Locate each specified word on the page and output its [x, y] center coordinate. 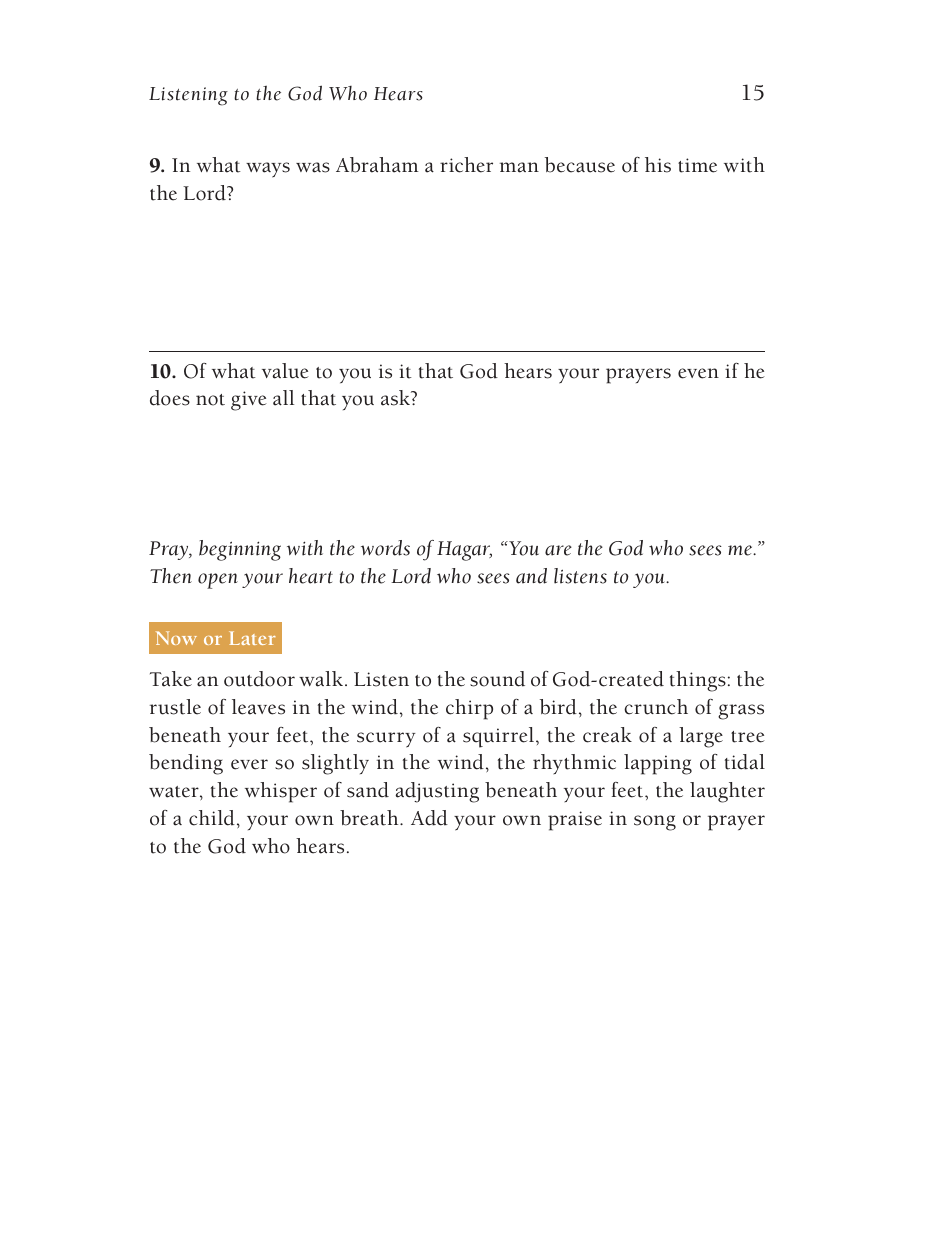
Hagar [464, 551]
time [697, 165]
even [698, 373]
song [655, 823]
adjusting [437, 792]
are [558, 550]
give [249, 401]
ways [268, 170]
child [212, 818]
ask [396, 398]
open [218, 581]
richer [466, 165]
